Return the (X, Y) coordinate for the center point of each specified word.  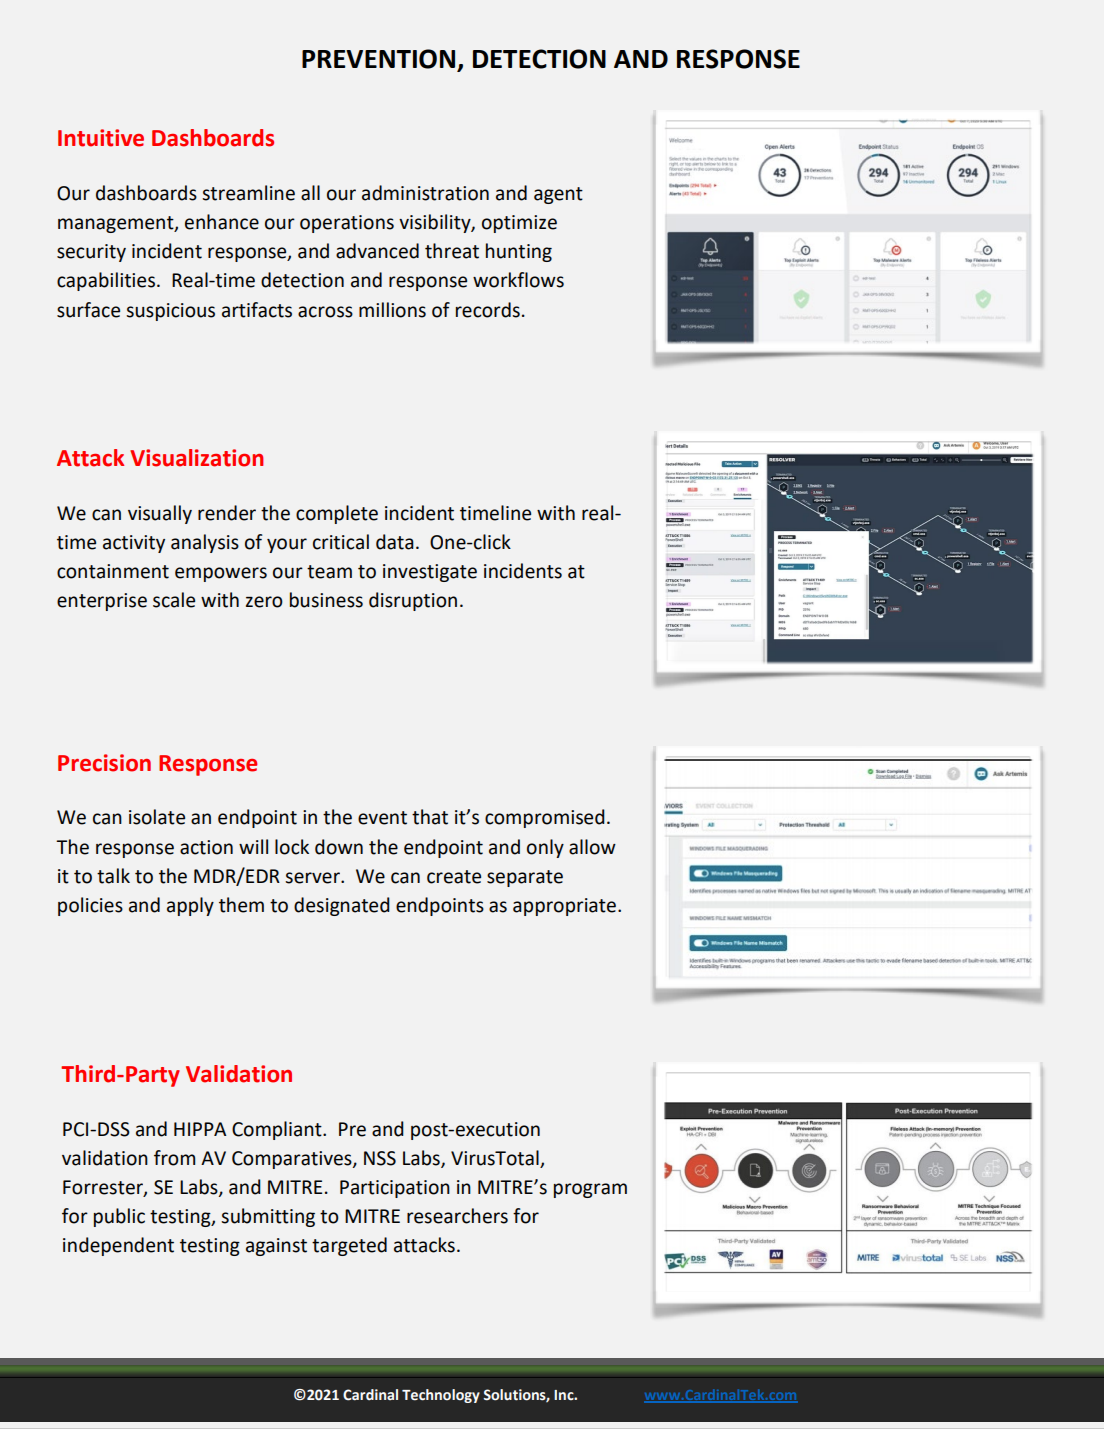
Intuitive (101, 138)
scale (174, 600)
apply (190, 906)
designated (342, 906)
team (329, 572)
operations (347, 224)
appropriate (566, 907)
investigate (430, 573)
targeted (349, 1246)
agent (558, 195)
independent (118, 1246)
